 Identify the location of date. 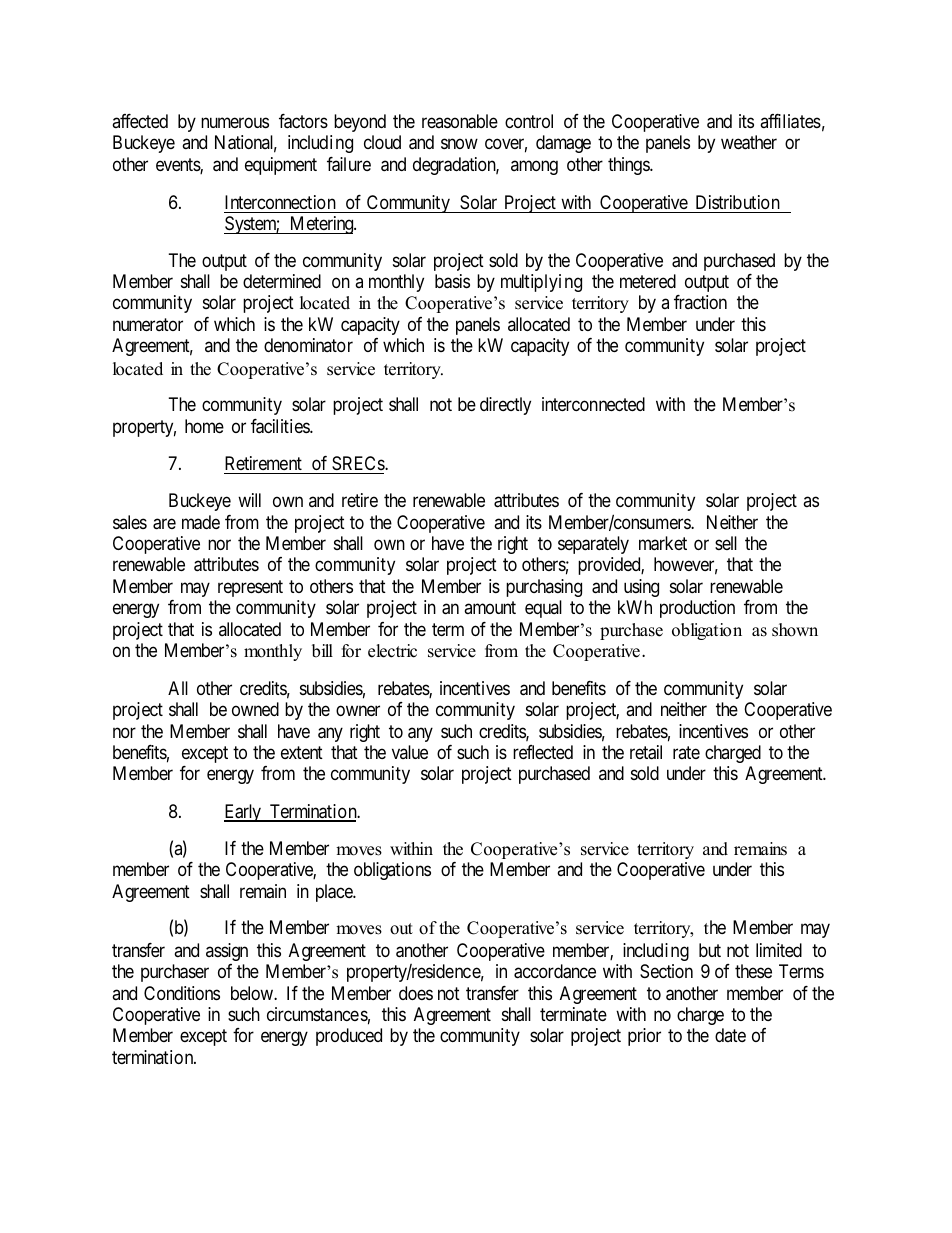
(730, 1035).
